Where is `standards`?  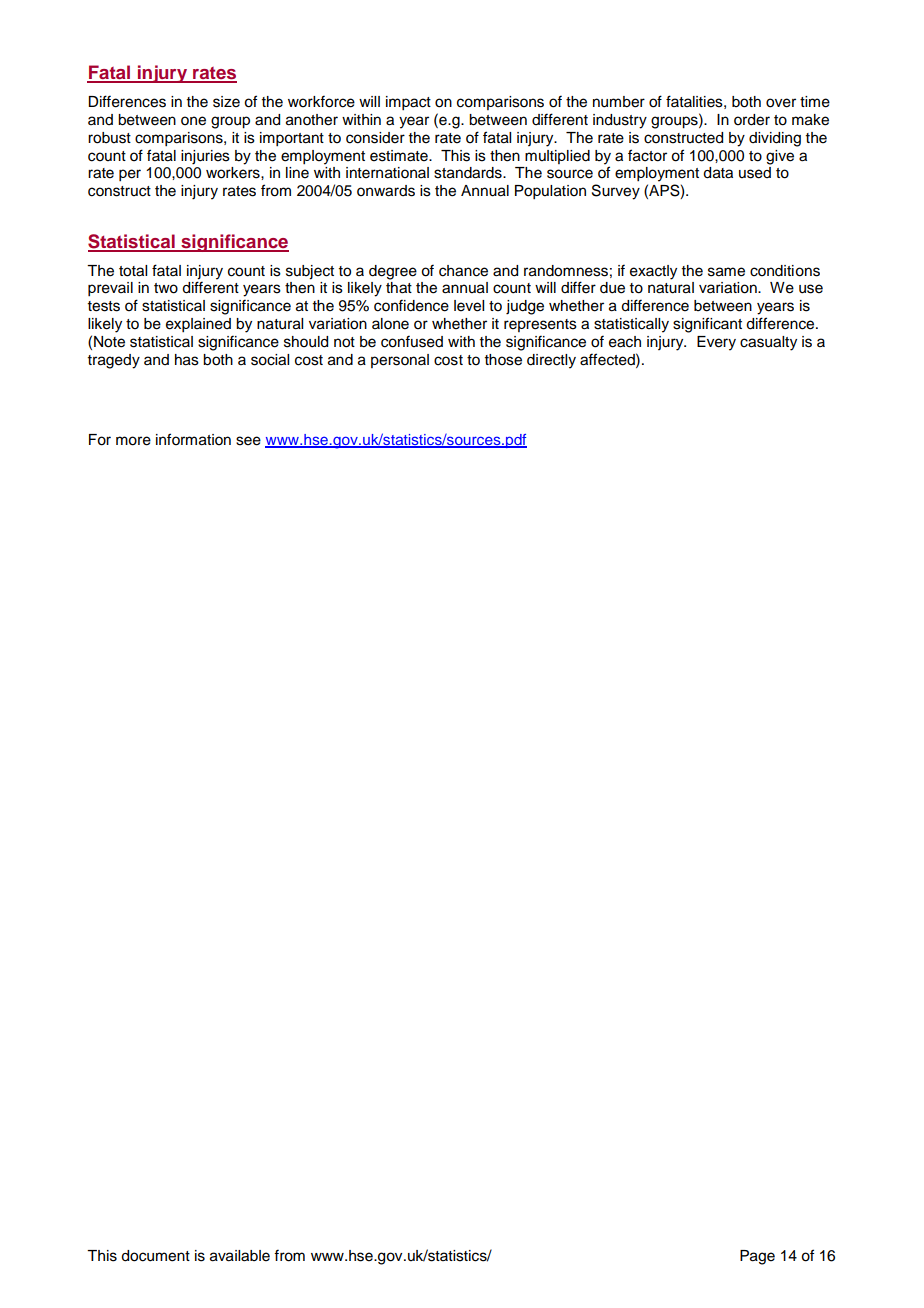
standards is located at coordinates (469, 173).
